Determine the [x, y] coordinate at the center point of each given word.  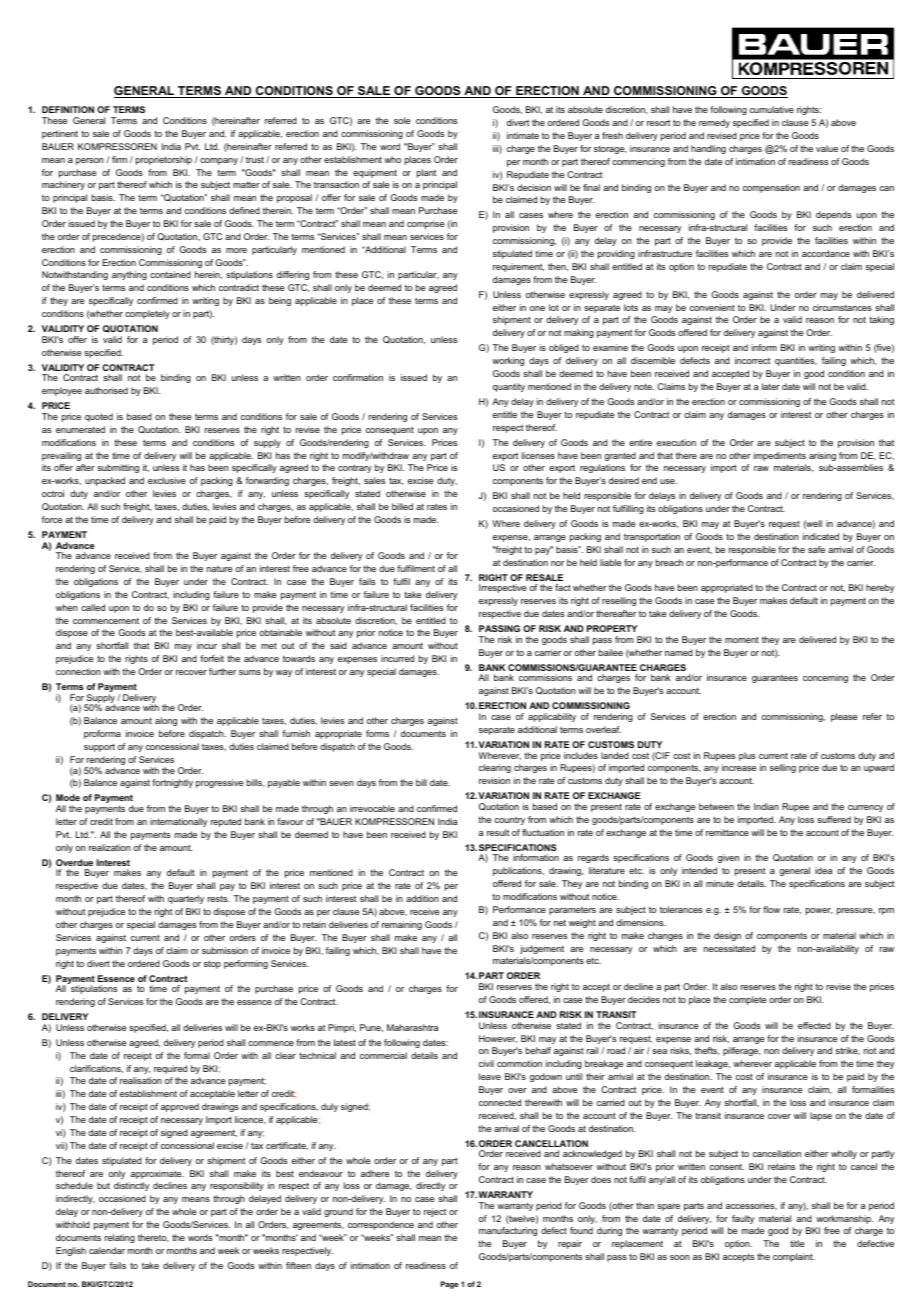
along [166, 721]
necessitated [729, 948]
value [827, 148]
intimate [523, 135]
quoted [99, 417]
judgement [542, 949]
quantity [509, 387]
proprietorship [164, 160]
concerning [825, 678]
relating [120, 1238]
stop [212, 964]
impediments [780, 456]
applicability [552, 717]
